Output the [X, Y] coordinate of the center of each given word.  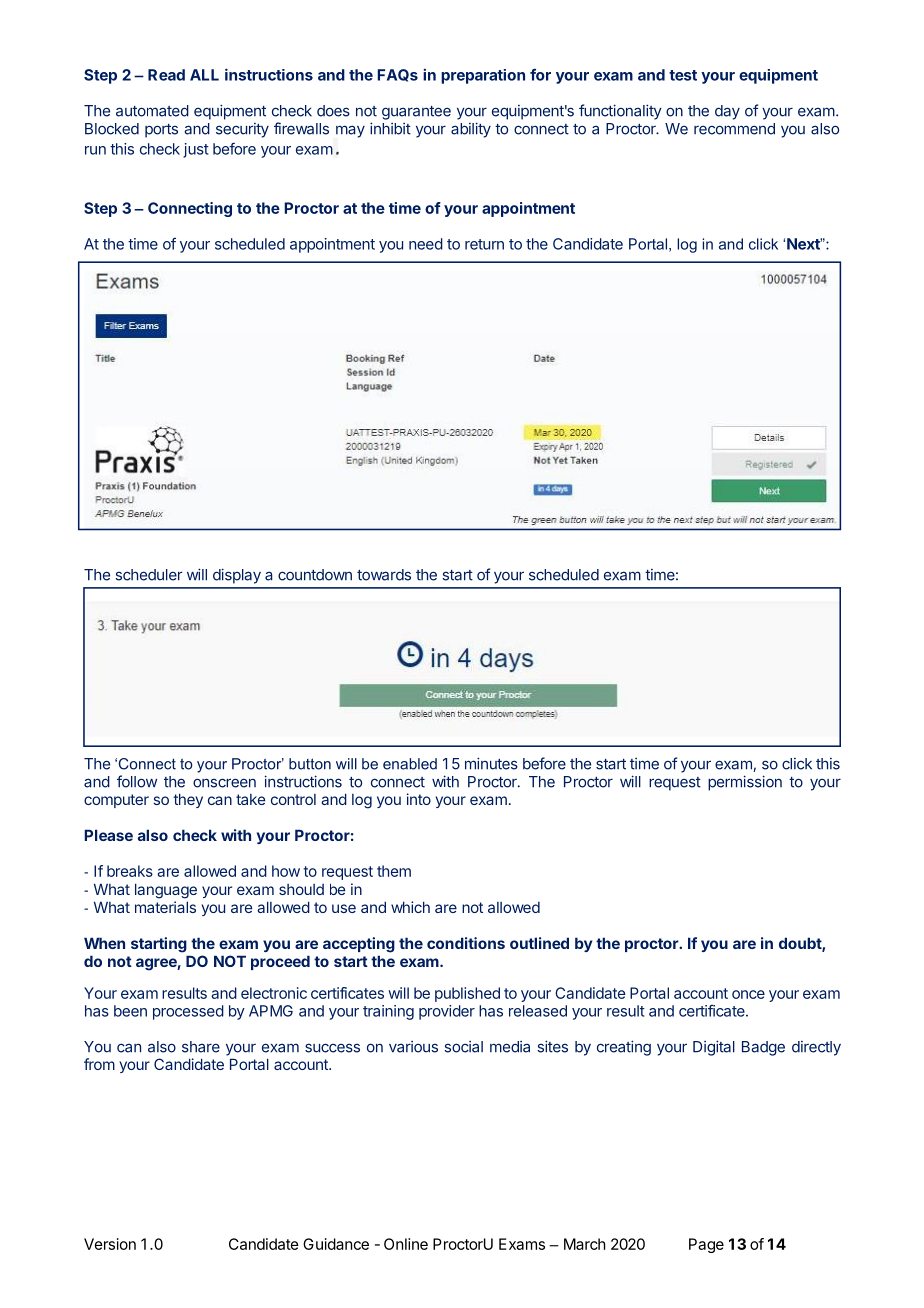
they [188, 800]
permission [745, 783]
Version [110, 1244]
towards [384, 575]
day [727, 112]
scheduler [148, 575]
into [419, 799]
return [484, 244]
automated [152, 111]
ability [471, 130]
